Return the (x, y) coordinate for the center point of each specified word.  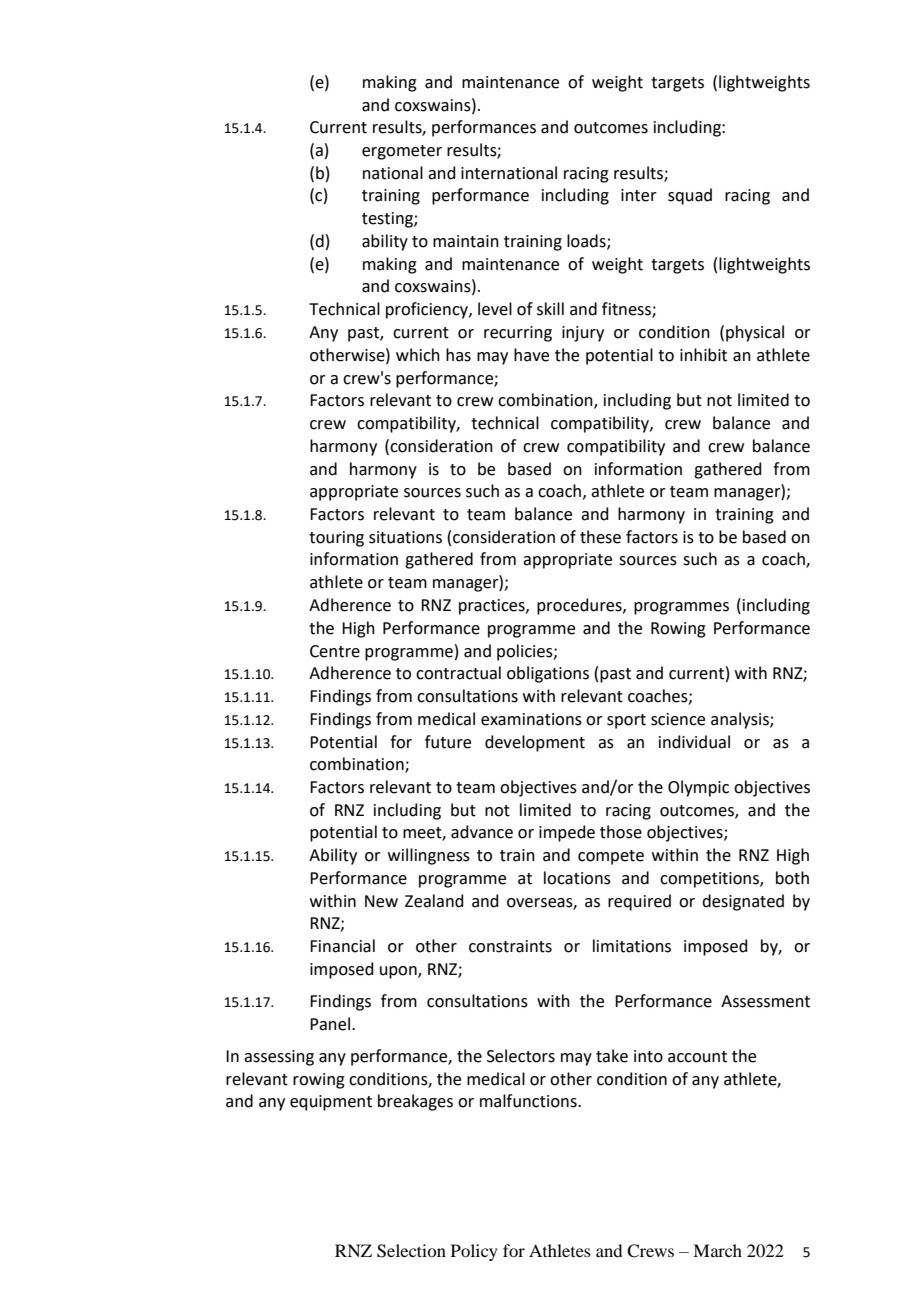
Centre (335, 651)
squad (690, 196)
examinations (531, 719)
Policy (474, 1252)
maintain (466, 241)
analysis (741, 720)
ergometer (402, 152)
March (717, 1250)
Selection (411, 1251)
